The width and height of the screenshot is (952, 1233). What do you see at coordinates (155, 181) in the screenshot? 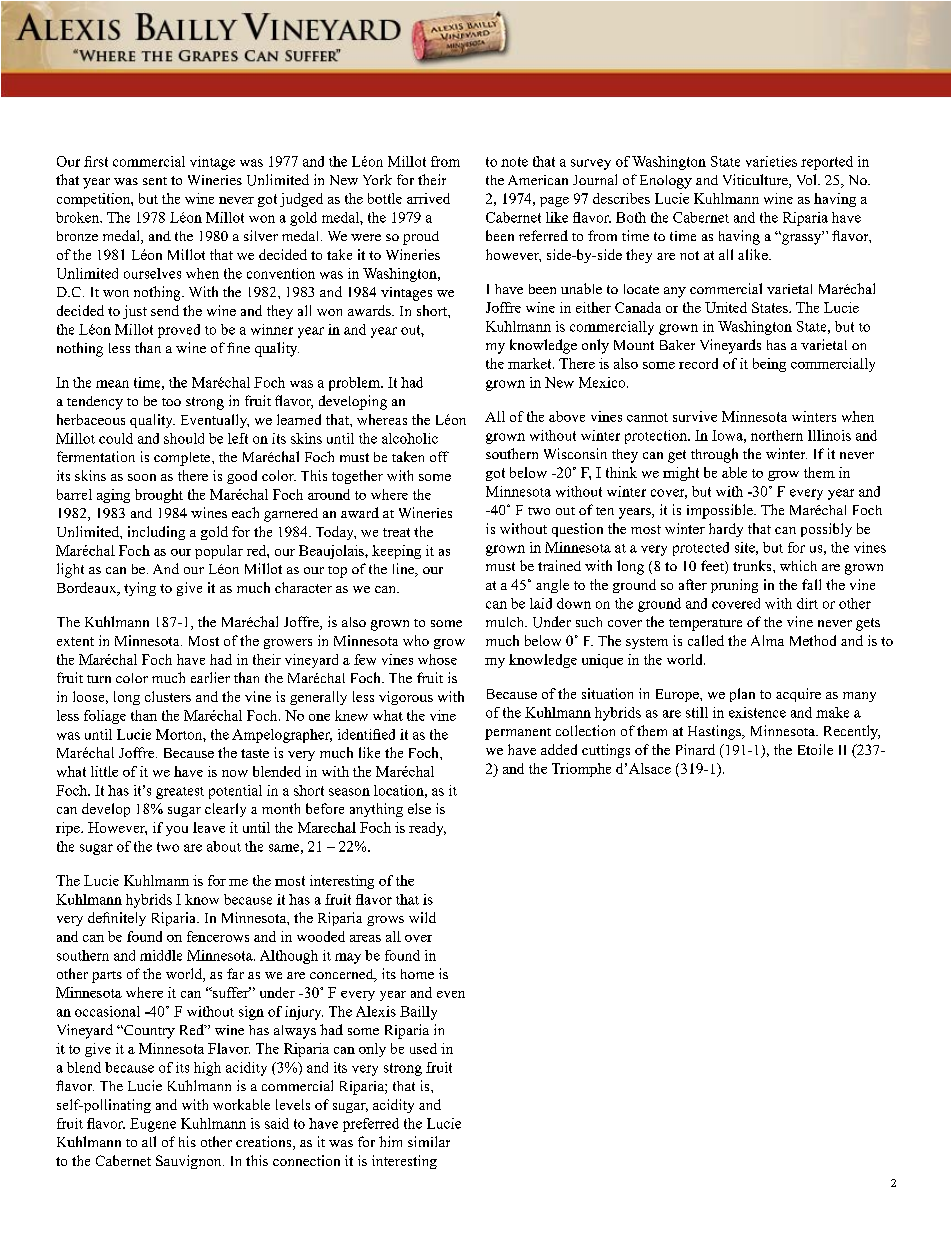
I see `sent` at bounding box center [155, 181].
